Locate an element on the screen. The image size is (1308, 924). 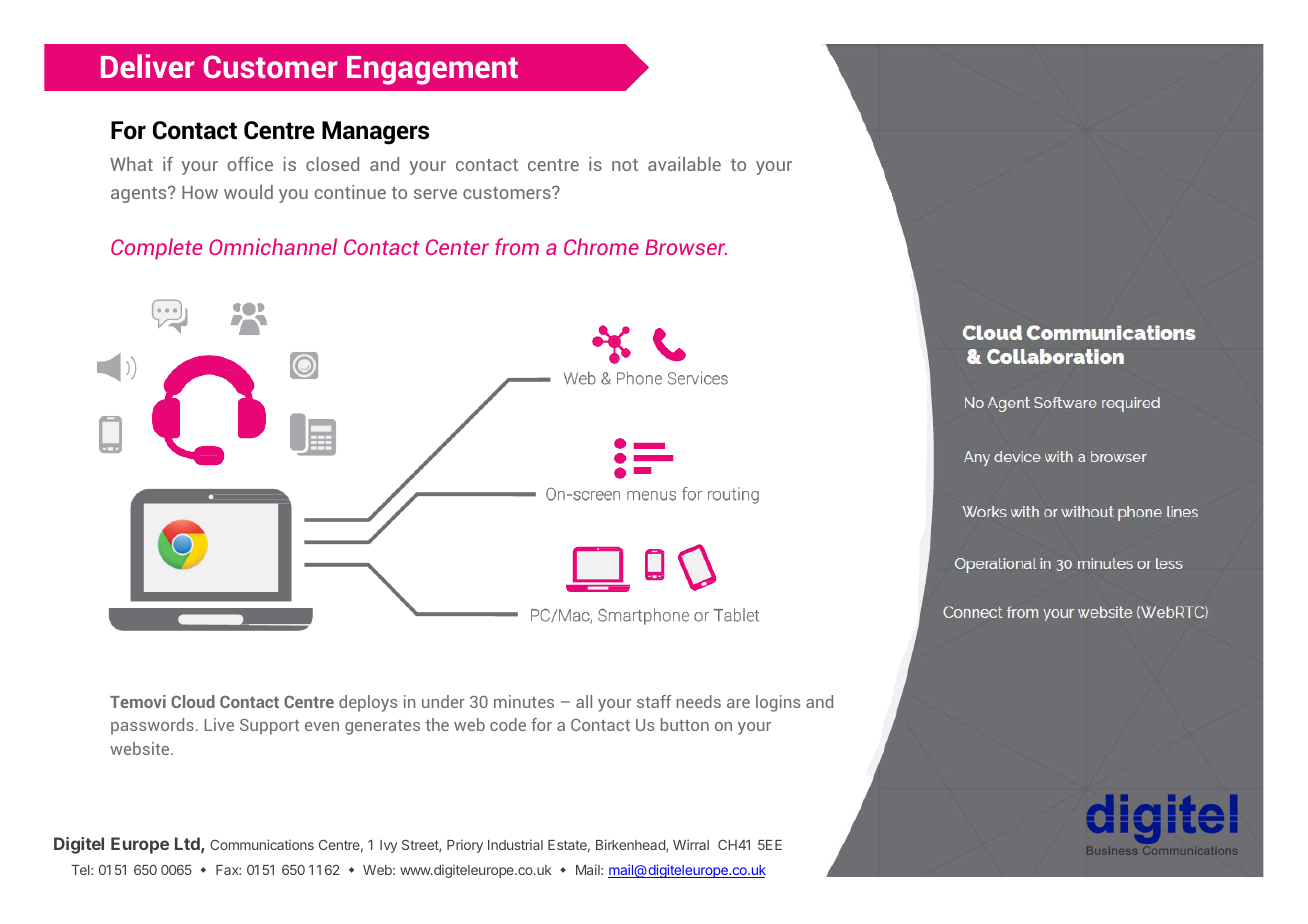
Industrial is located at coordinates (515, 844).
